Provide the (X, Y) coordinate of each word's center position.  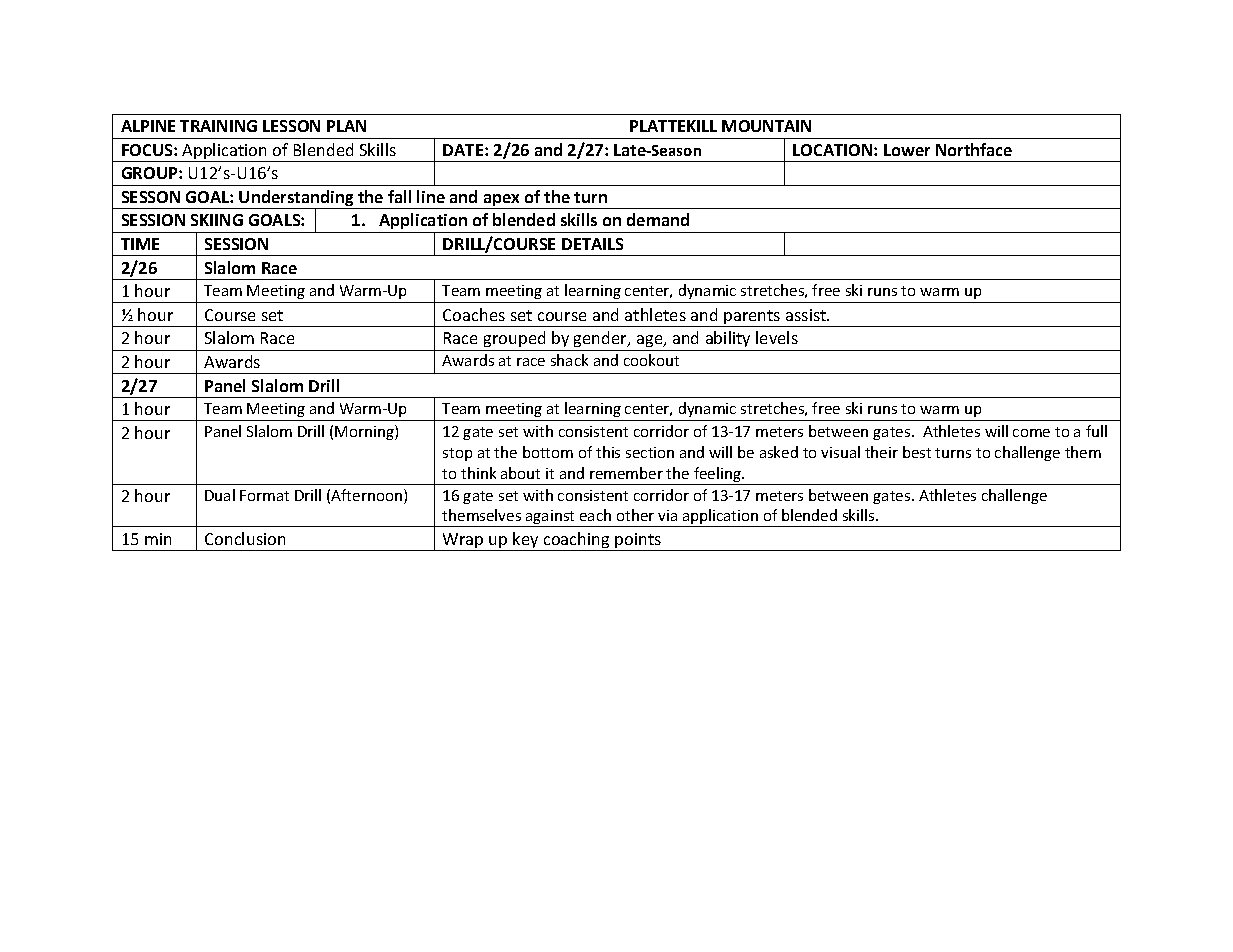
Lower (907, 150)
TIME (140, 244)
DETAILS (592, 244)
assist (807, 315)
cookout (651, 360)
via (667, 515)
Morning (365, 432)
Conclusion (245, 538)
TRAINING (218, 126)
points (639, 542)
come (1031, 433)
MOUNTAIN (766, 126)
